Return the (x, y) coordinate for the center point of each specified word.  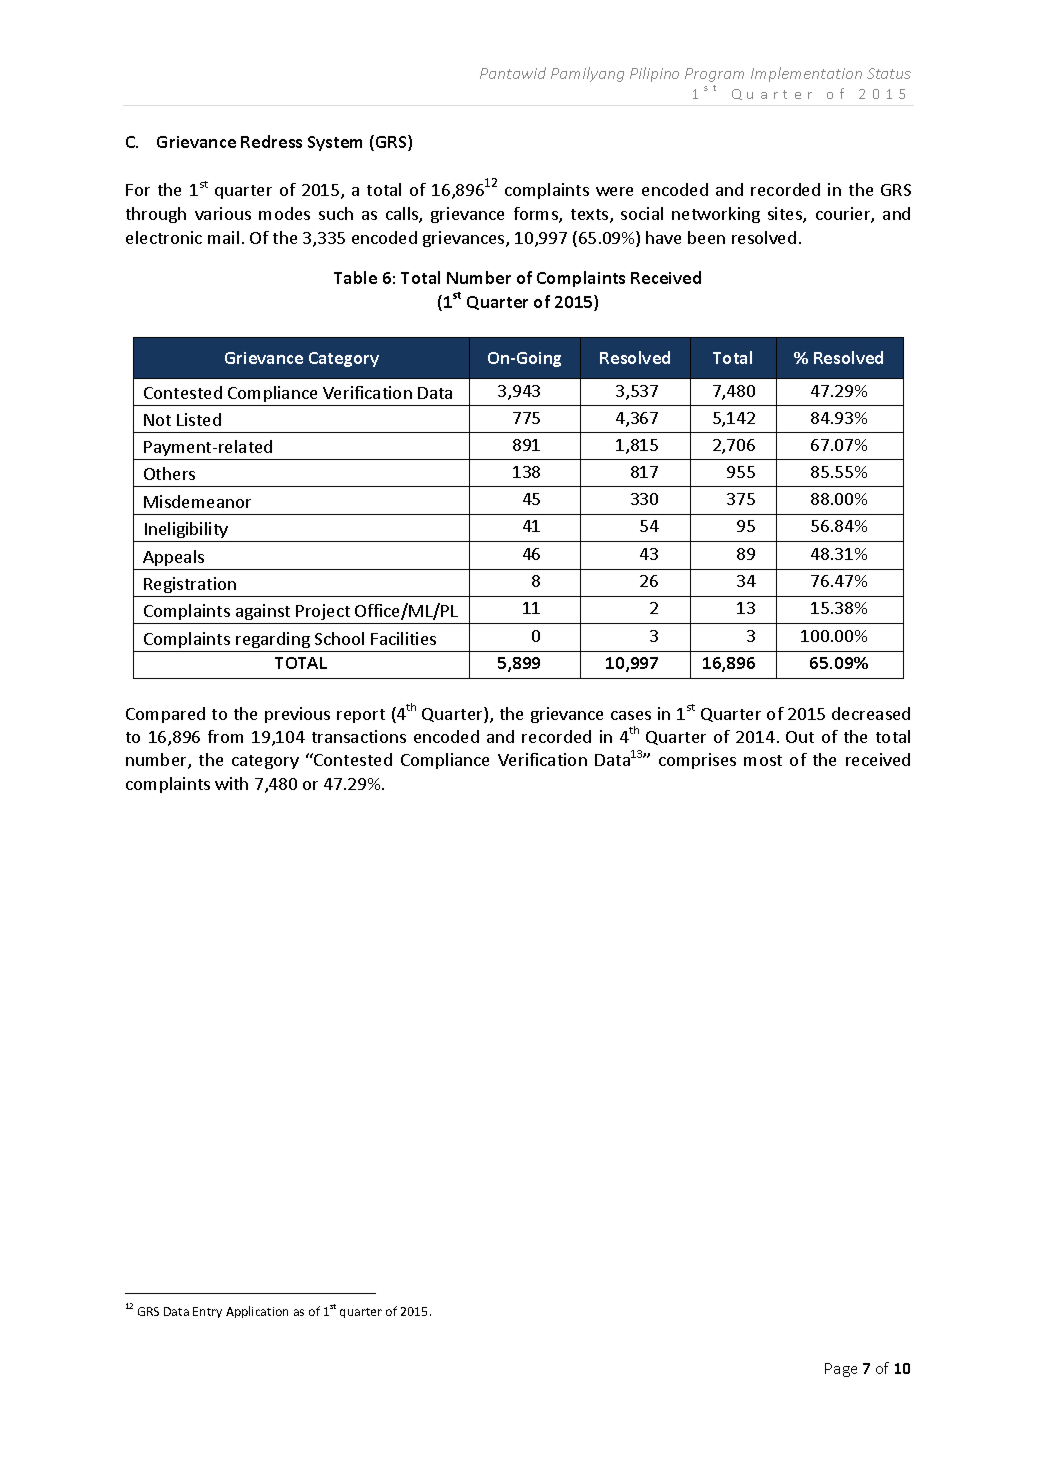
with (231, 783)
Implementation (806, 74)
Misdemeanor (197, 501)
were (614, 191)
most (763, 760)
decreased (871, 713)
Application (257, 1312)
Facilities (403, 638)
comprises (697, 761)
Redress (271, 141)
